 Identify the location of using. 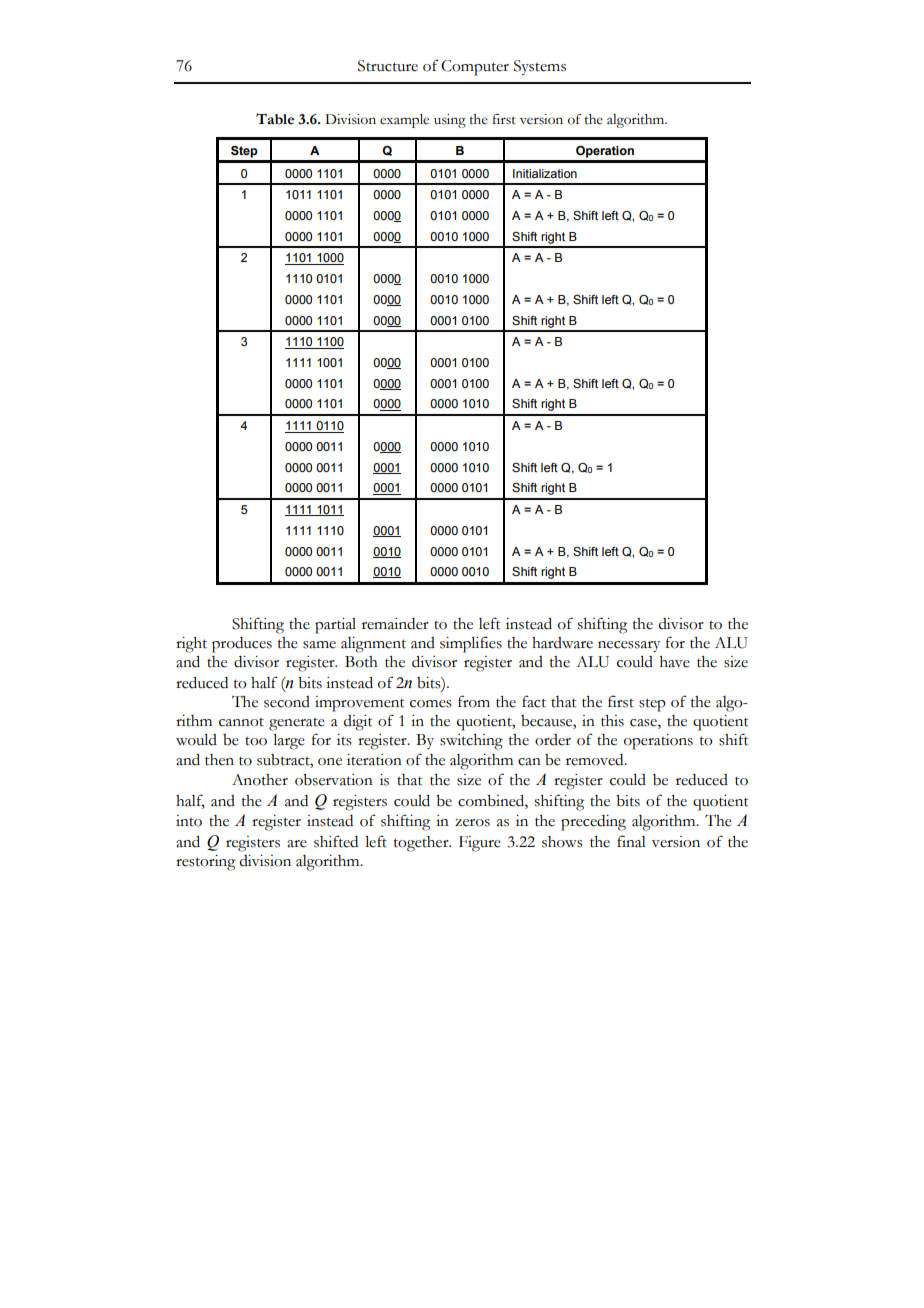
(450, 121).
